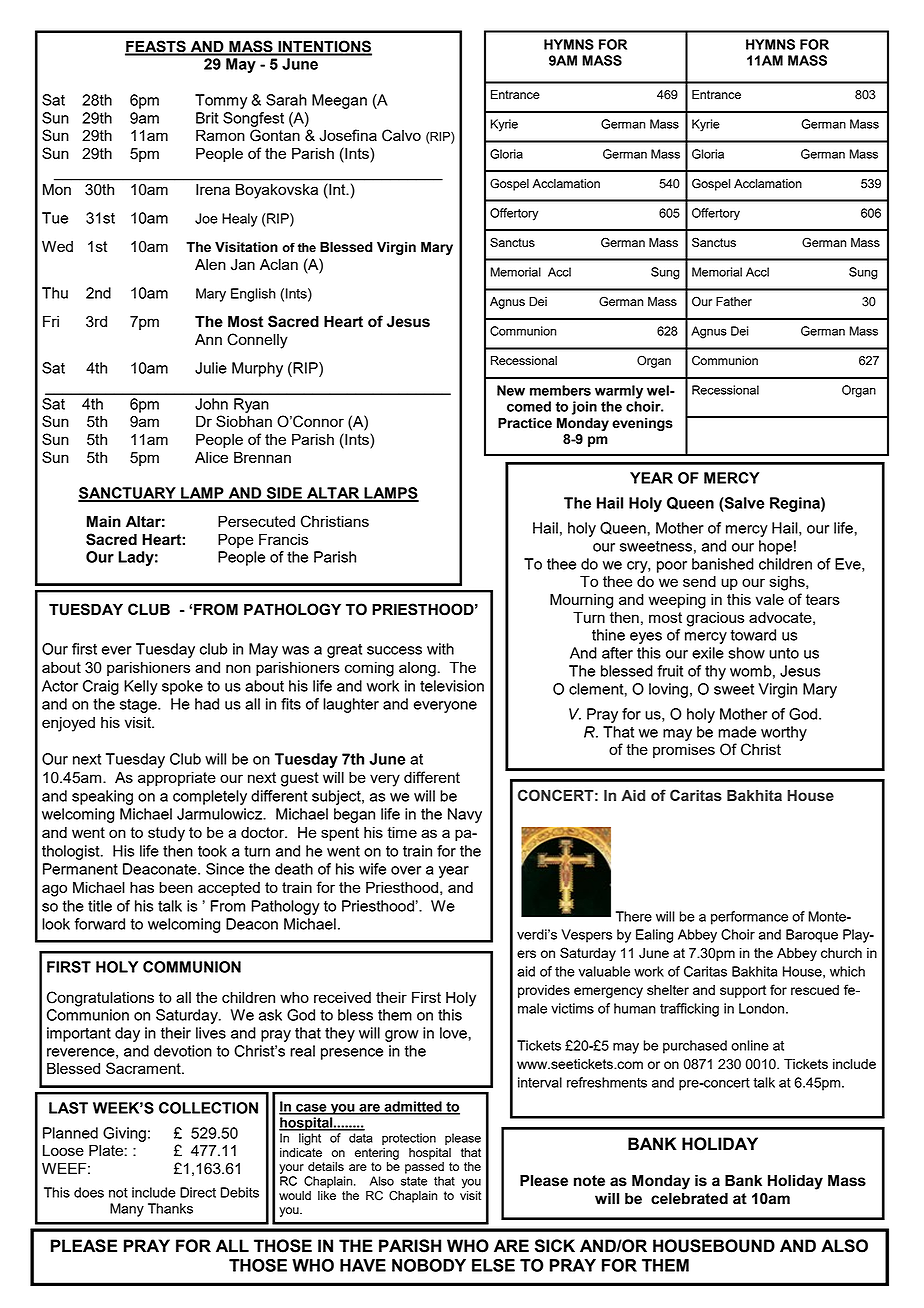  What do you see at coordinates (286, 100) in the page?
I see `Sarah` at bounding box center [286, 100].
